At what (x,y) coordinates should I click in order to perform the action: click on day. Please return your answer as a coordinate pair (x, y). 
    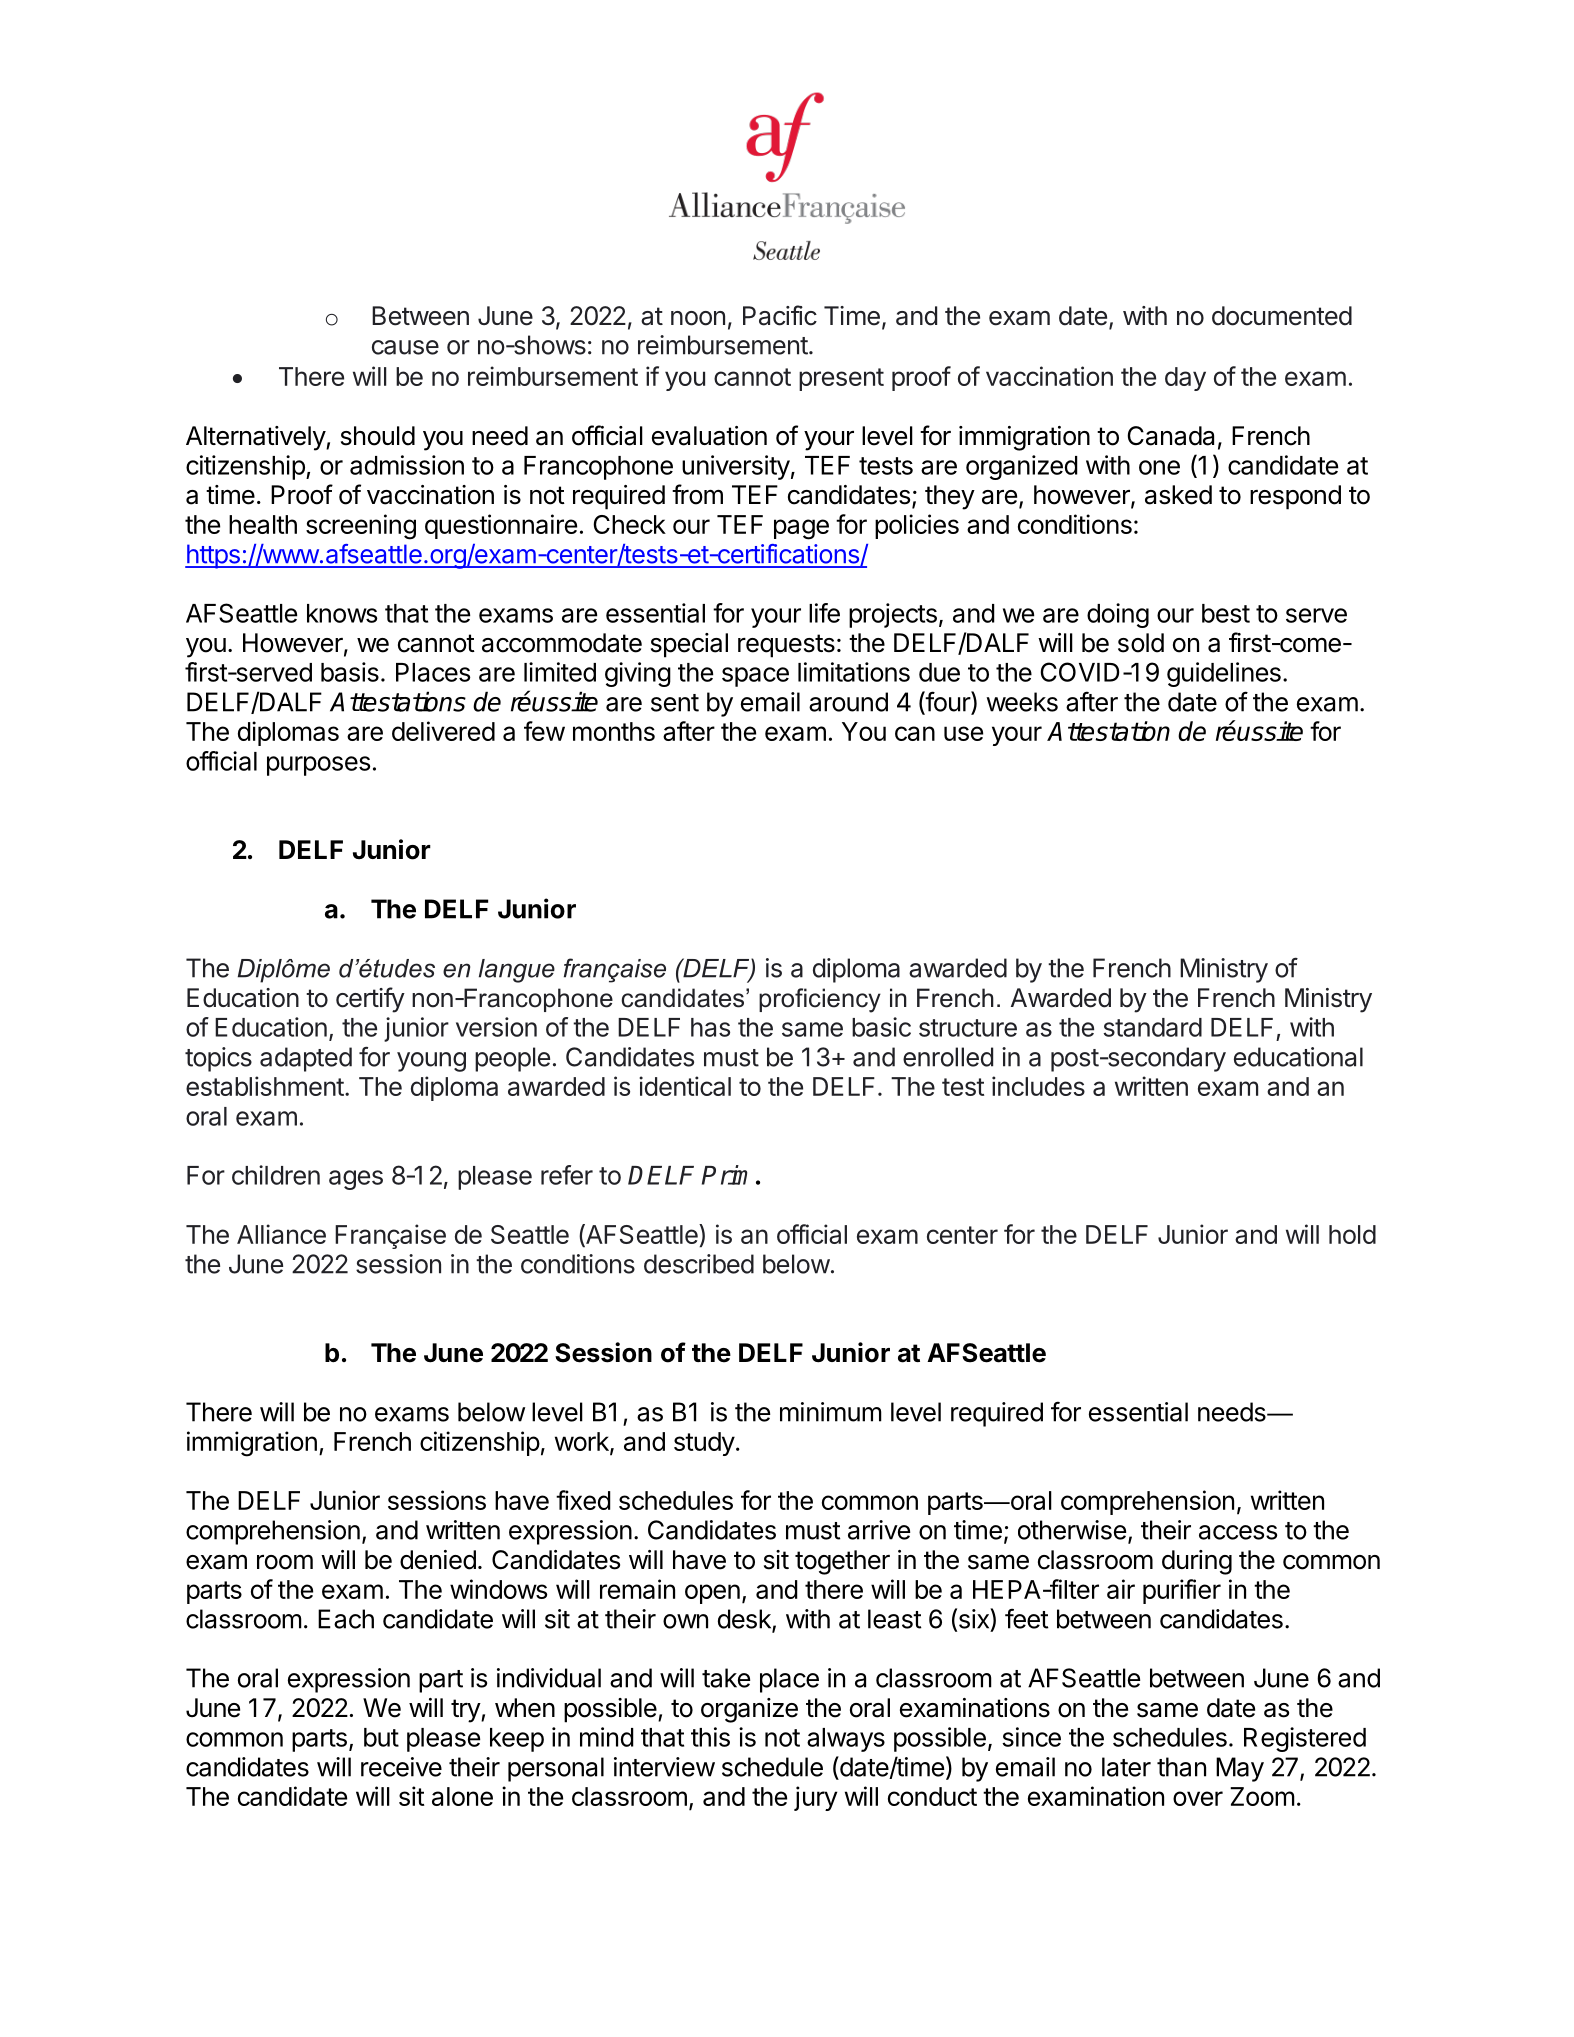
    Looking at the image, I should click on (1185, 379).
